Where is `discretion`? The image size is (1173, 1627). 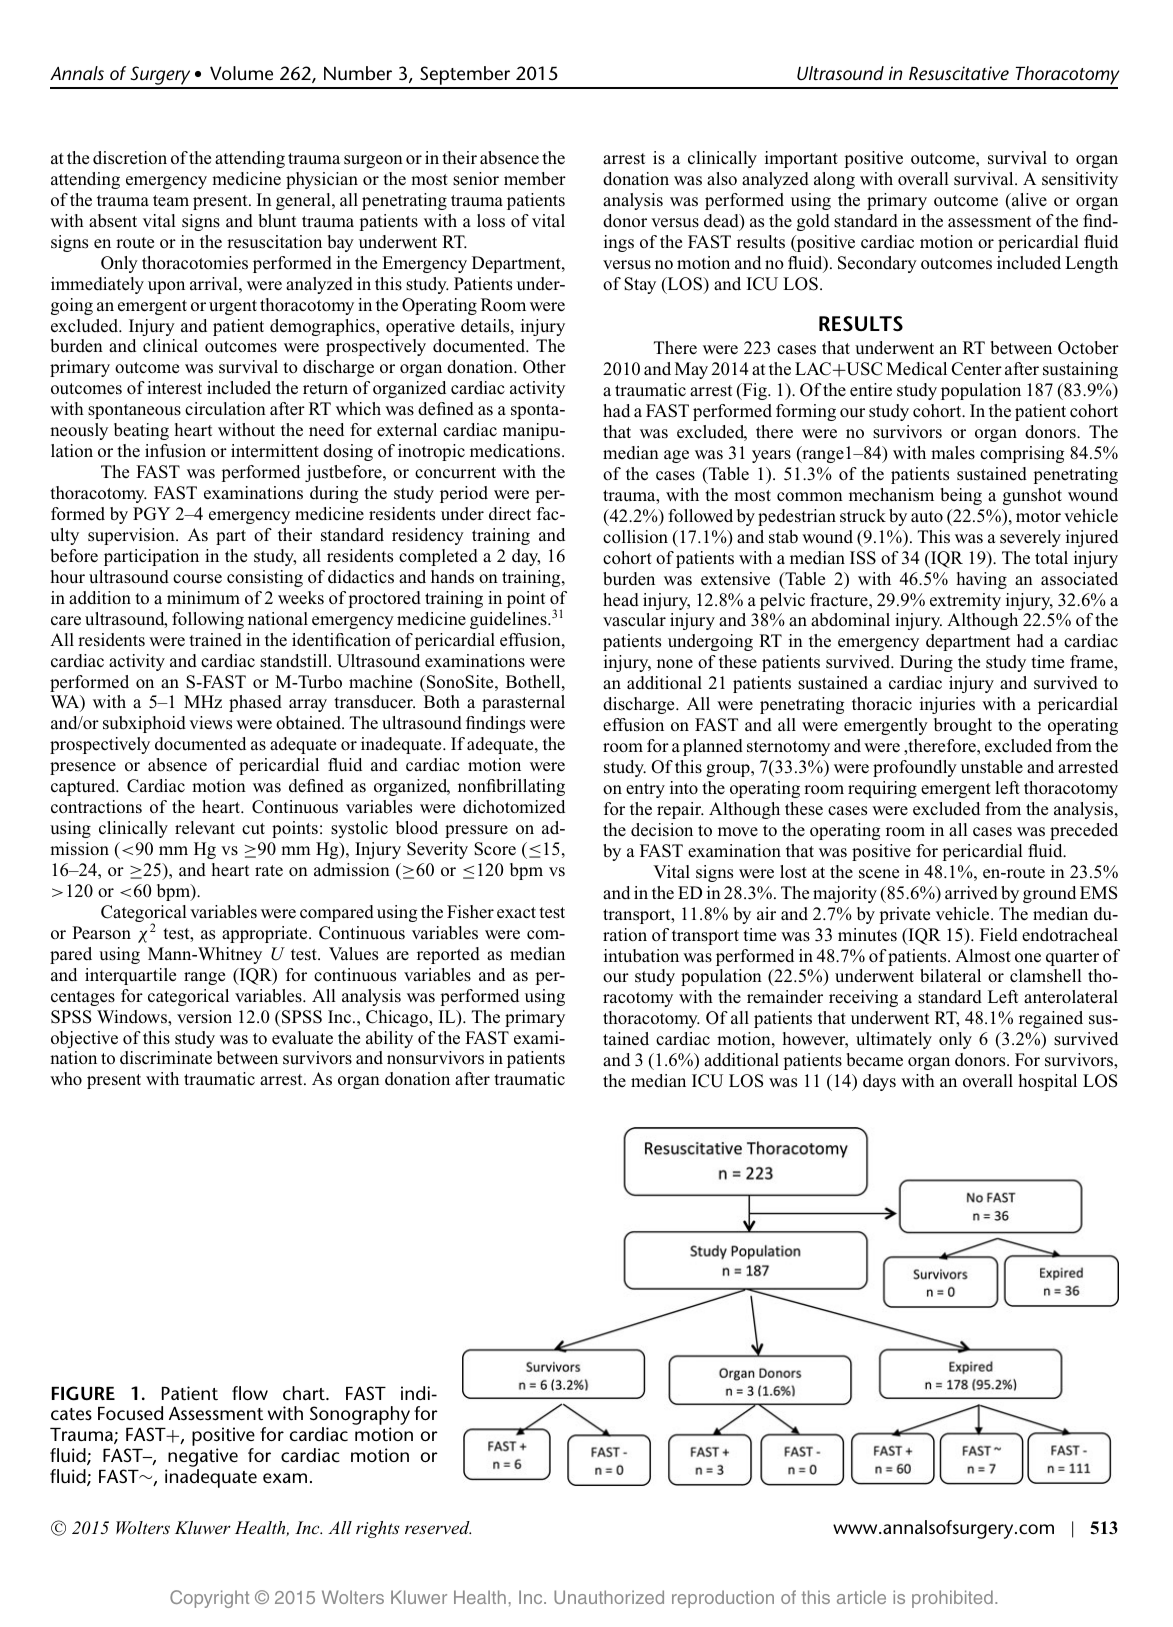 discretion is located at coordinates (130, 158).
